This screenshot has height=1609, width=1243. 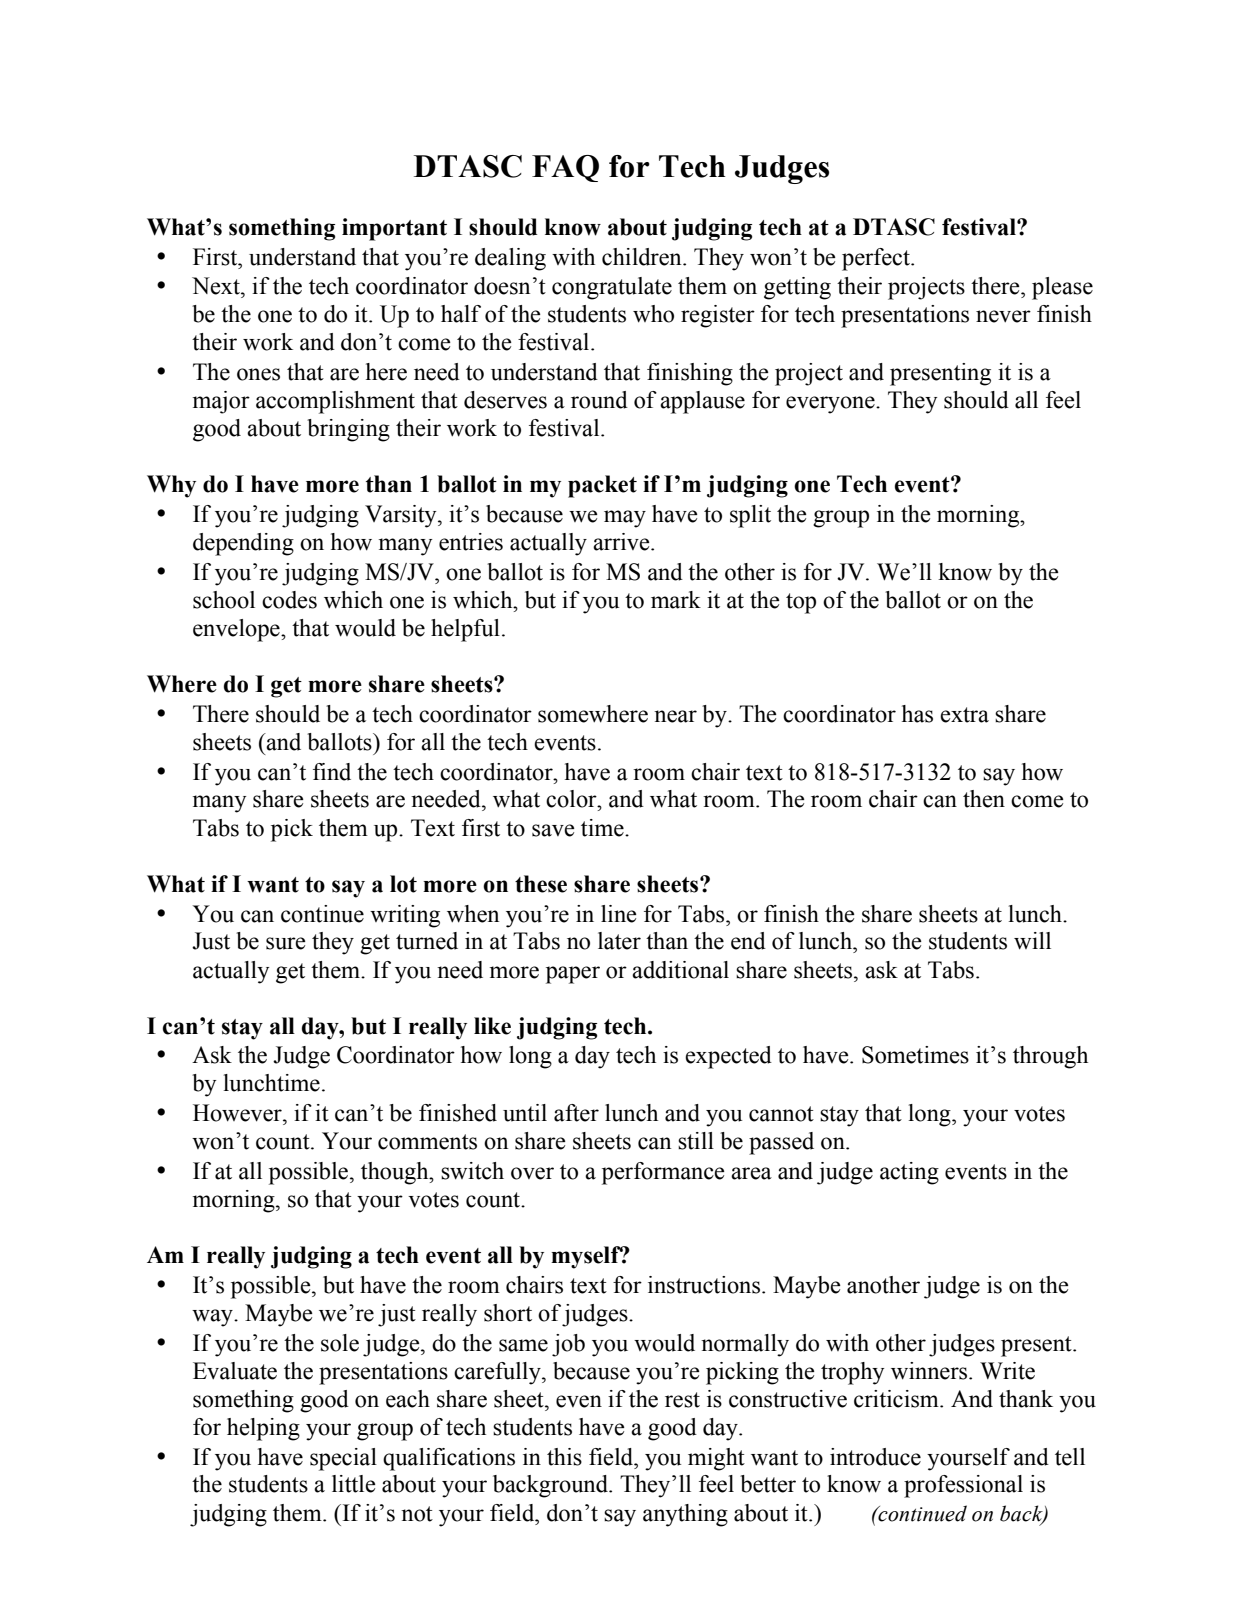 I want to click on important, so click(x=394, y=229).
